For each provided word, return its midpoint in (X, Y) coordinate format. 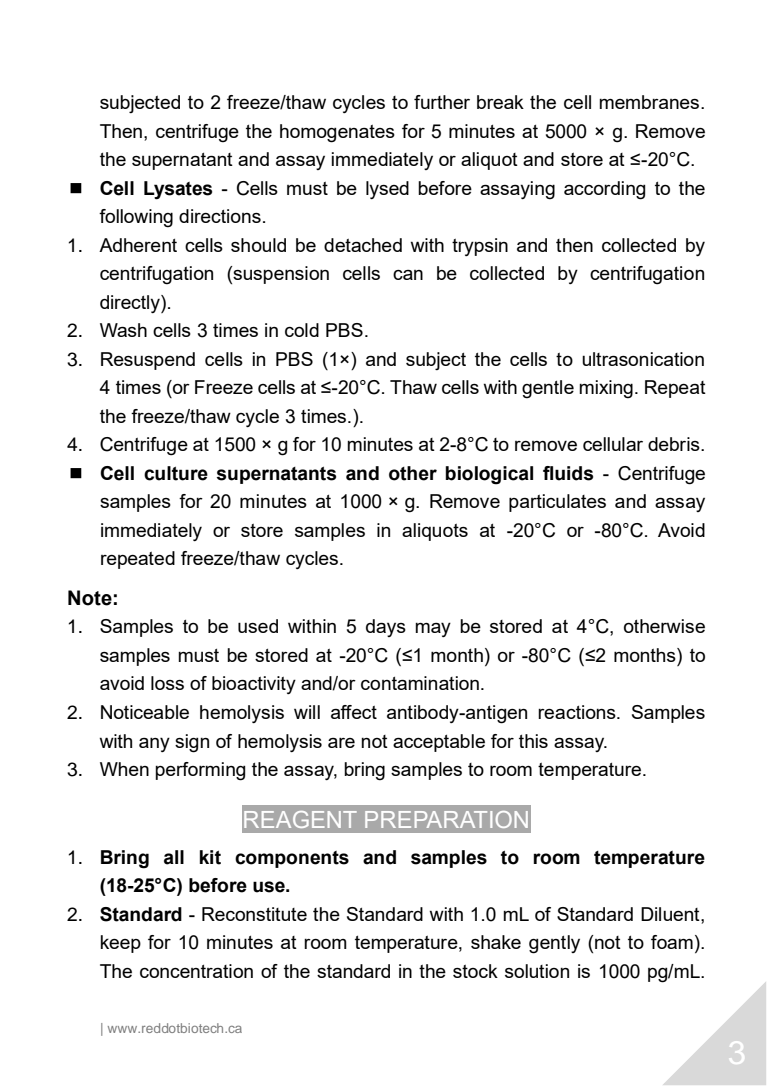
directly (131, 304)
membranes (649, 102)
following (136, 218)
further (442, 102)
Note (90, 598)
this (533, 741)
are (341, 742)
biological (489, 475)
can (408, 275)
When (124, 769)
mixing (606, 389)
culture (176, 473)
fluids (568, 473)
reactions (578, 712)
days (386, 628)
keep (121, 944)
